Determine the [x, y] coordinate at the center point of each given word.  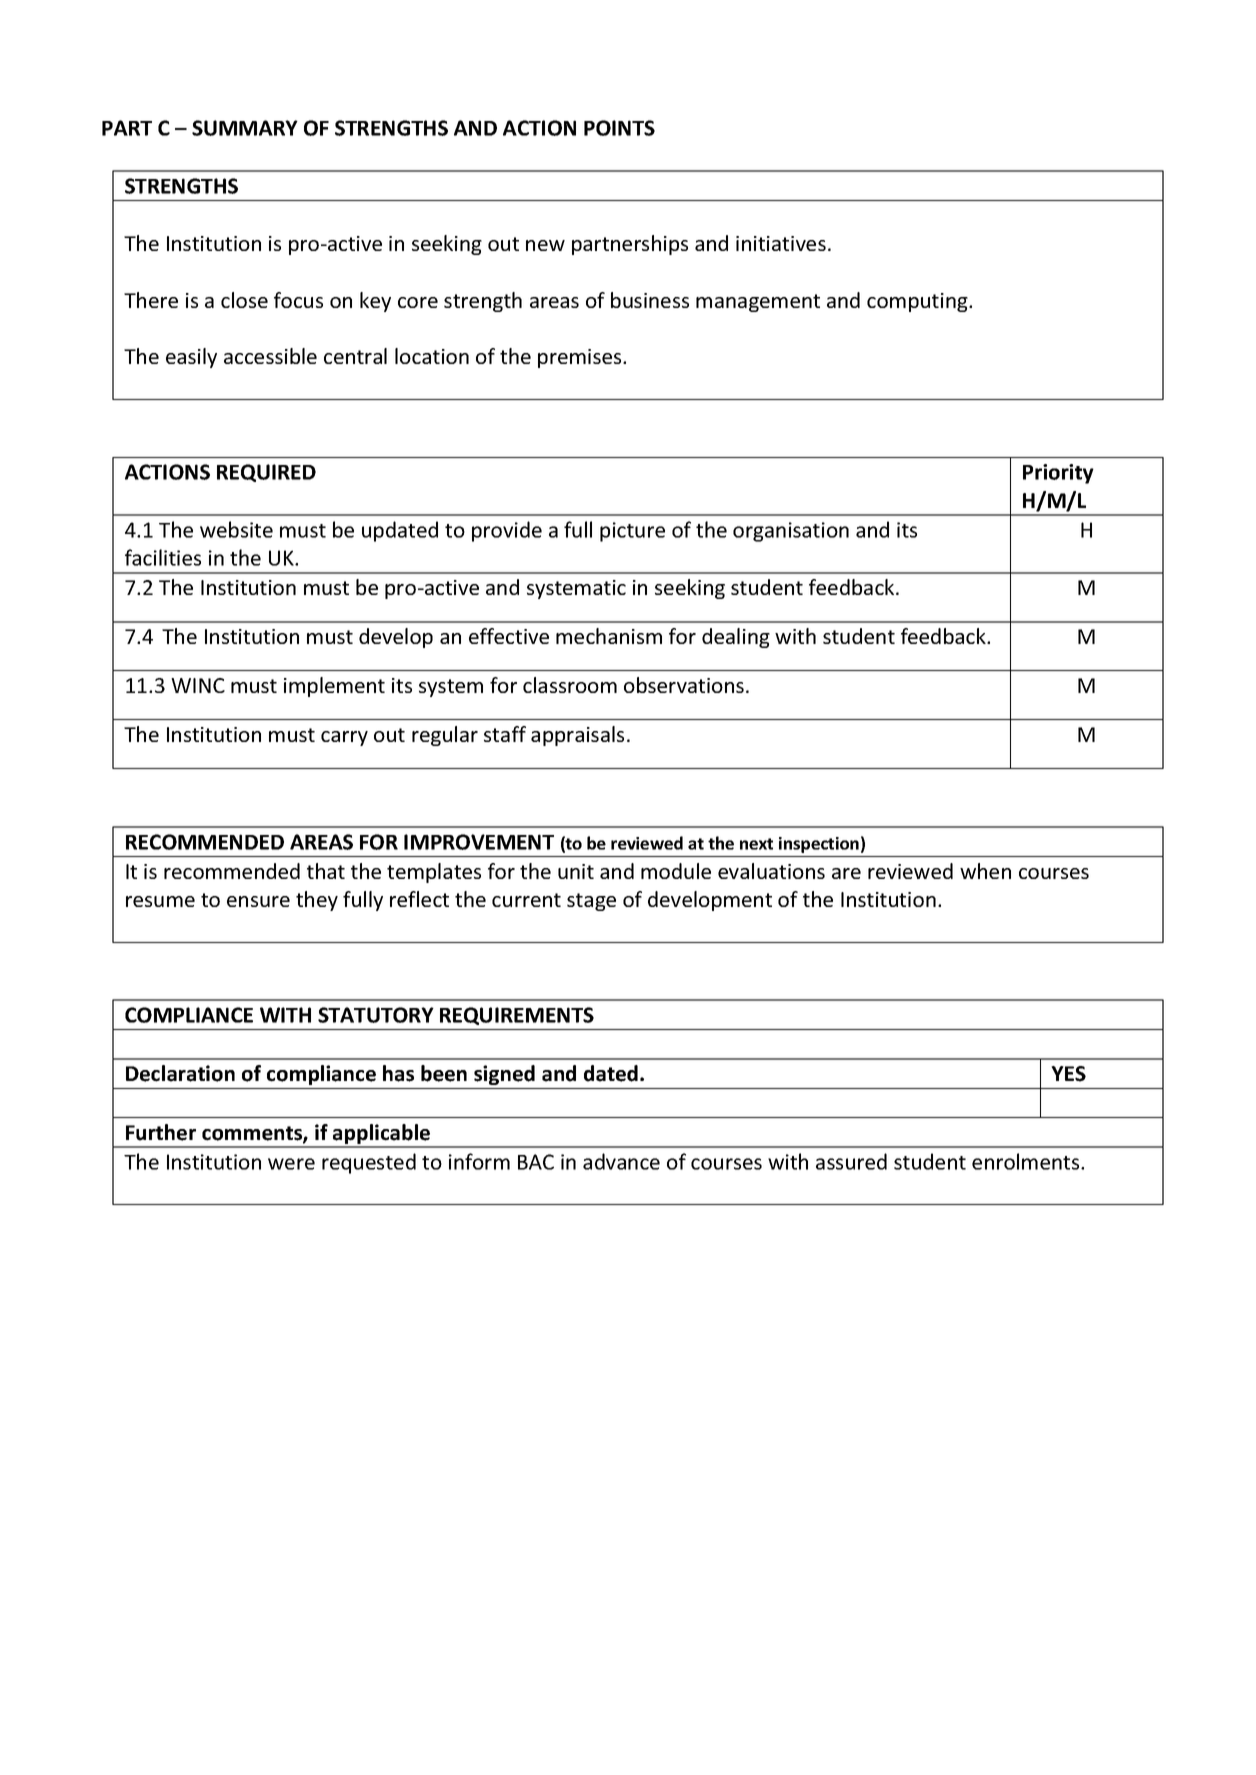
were [291, 1164]
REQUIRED [266, 473]
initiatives [781, 243]
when [985, 871]
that [326, 871]
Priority [1058, 474]
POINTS [619, 128]
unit [576, 871]
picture [632, 532]
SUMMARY [245, 128]
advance [621, 1161]
